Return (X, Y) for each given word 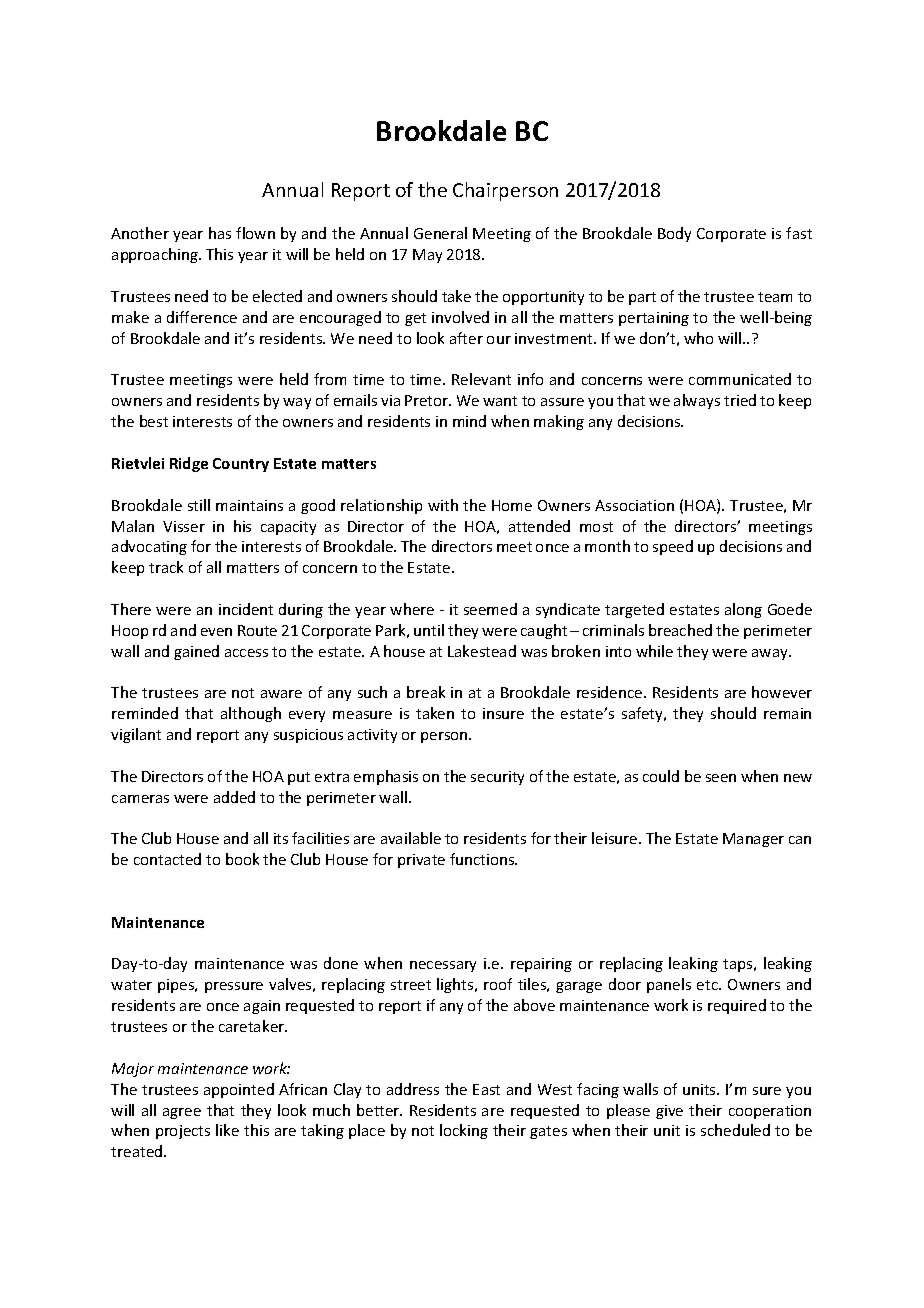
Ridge (189, 464)
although (251, 714)
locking (464, 1131)
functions (483, 859)
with (443, 505)
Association (634, 505)
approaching (156, 255)
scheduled (735, 1130)
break (426, 692)
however (782, 692)
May (427, 256)
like (227, 1130)
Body (674, 234)
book (242, 859)
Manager (753, 840)
